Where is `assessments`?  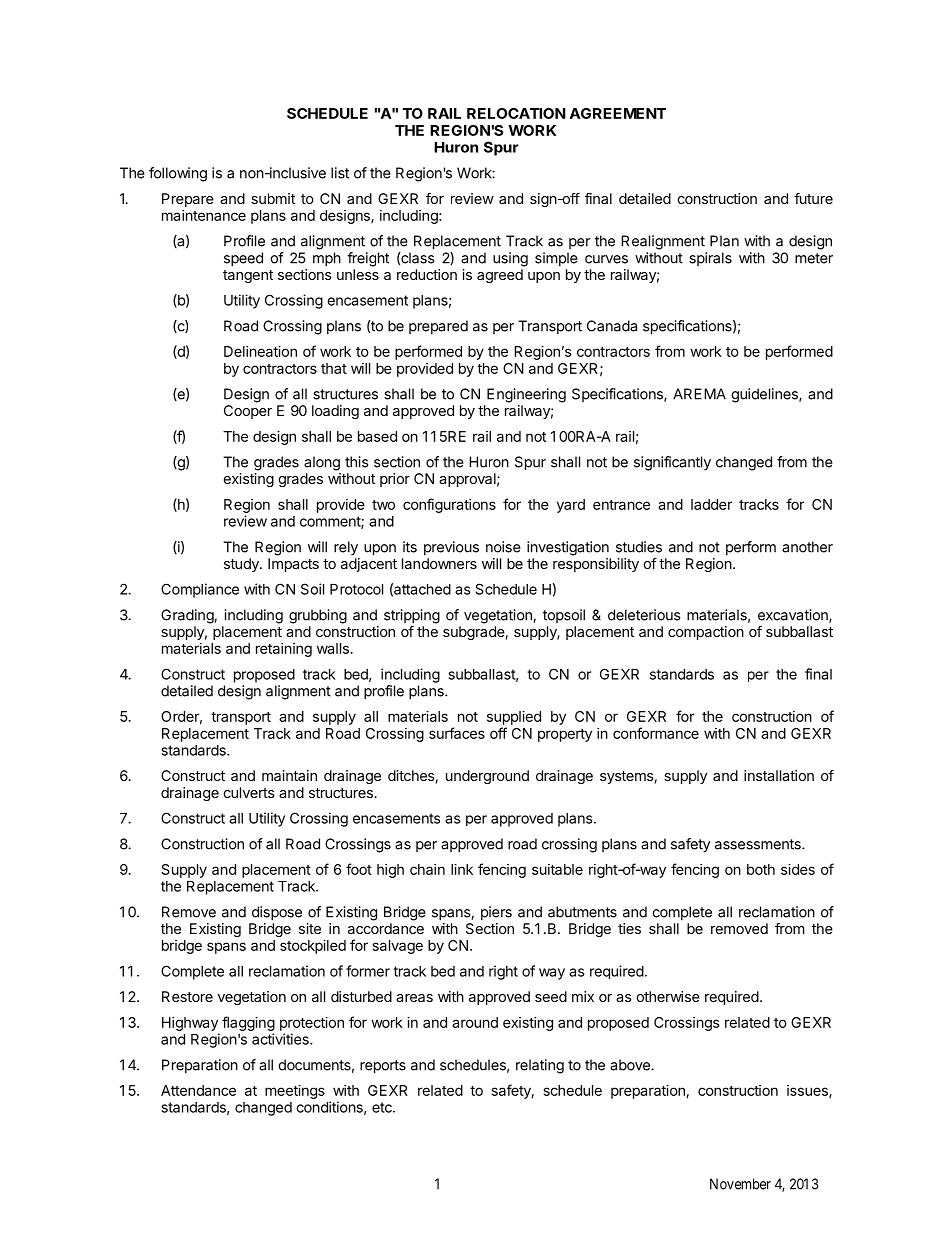
assessments is located at coordinates (759, 844).
